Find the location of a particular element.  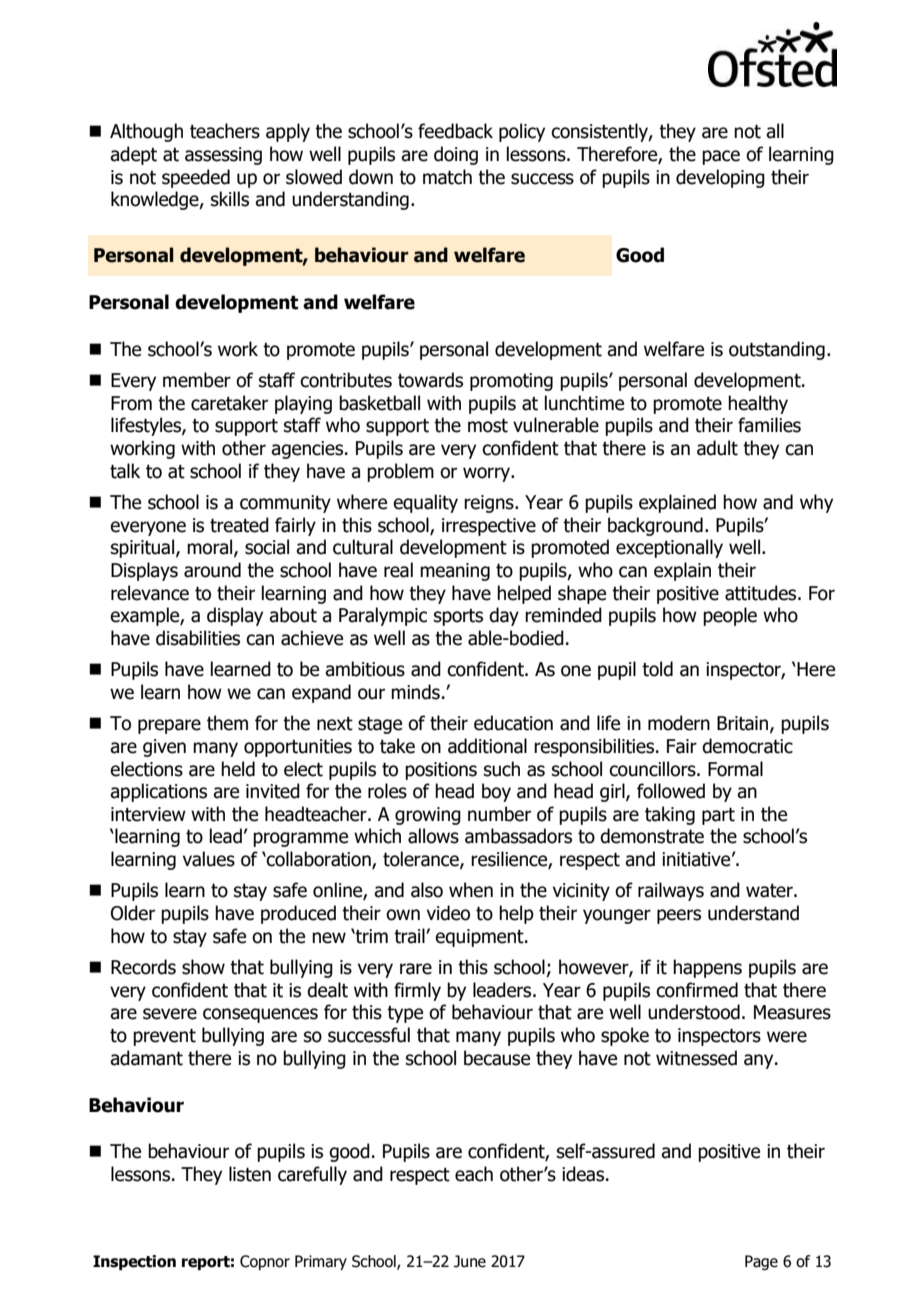

Page is located at coordinates (761, 1262).
